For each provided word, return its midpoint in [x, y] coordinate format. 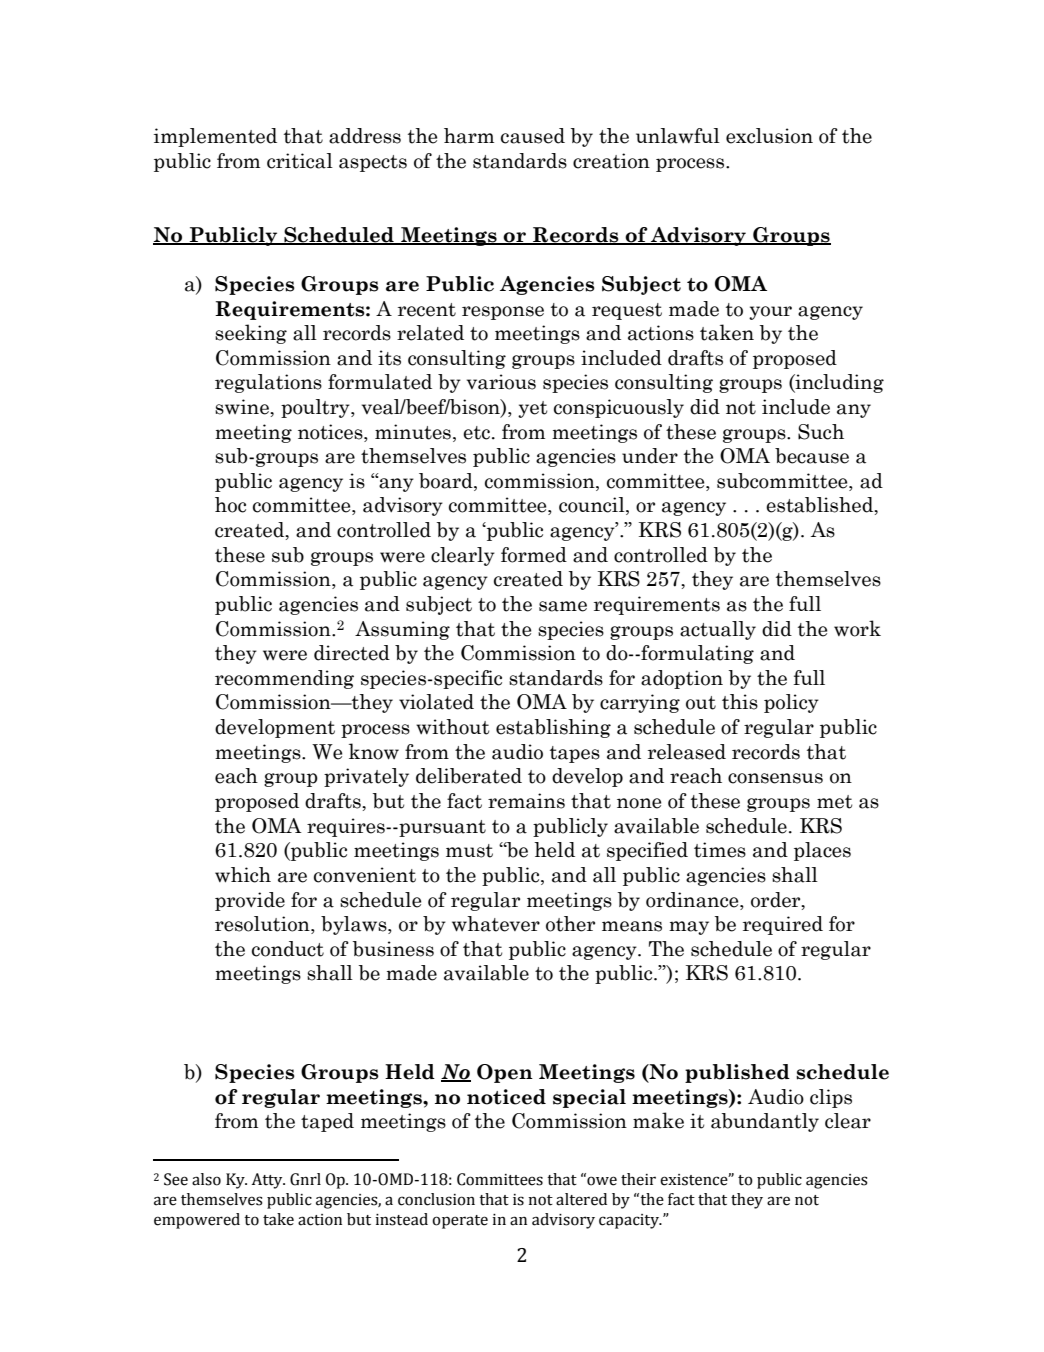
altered [581, 1199]
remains [526, 801]
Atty [268, 1181]
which [243, 875]
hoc [230, 505]
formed [534, 555]
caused [533, 136]
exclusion [769, 136]
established [821, 506]
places [822, 851]
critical [300, 161]
